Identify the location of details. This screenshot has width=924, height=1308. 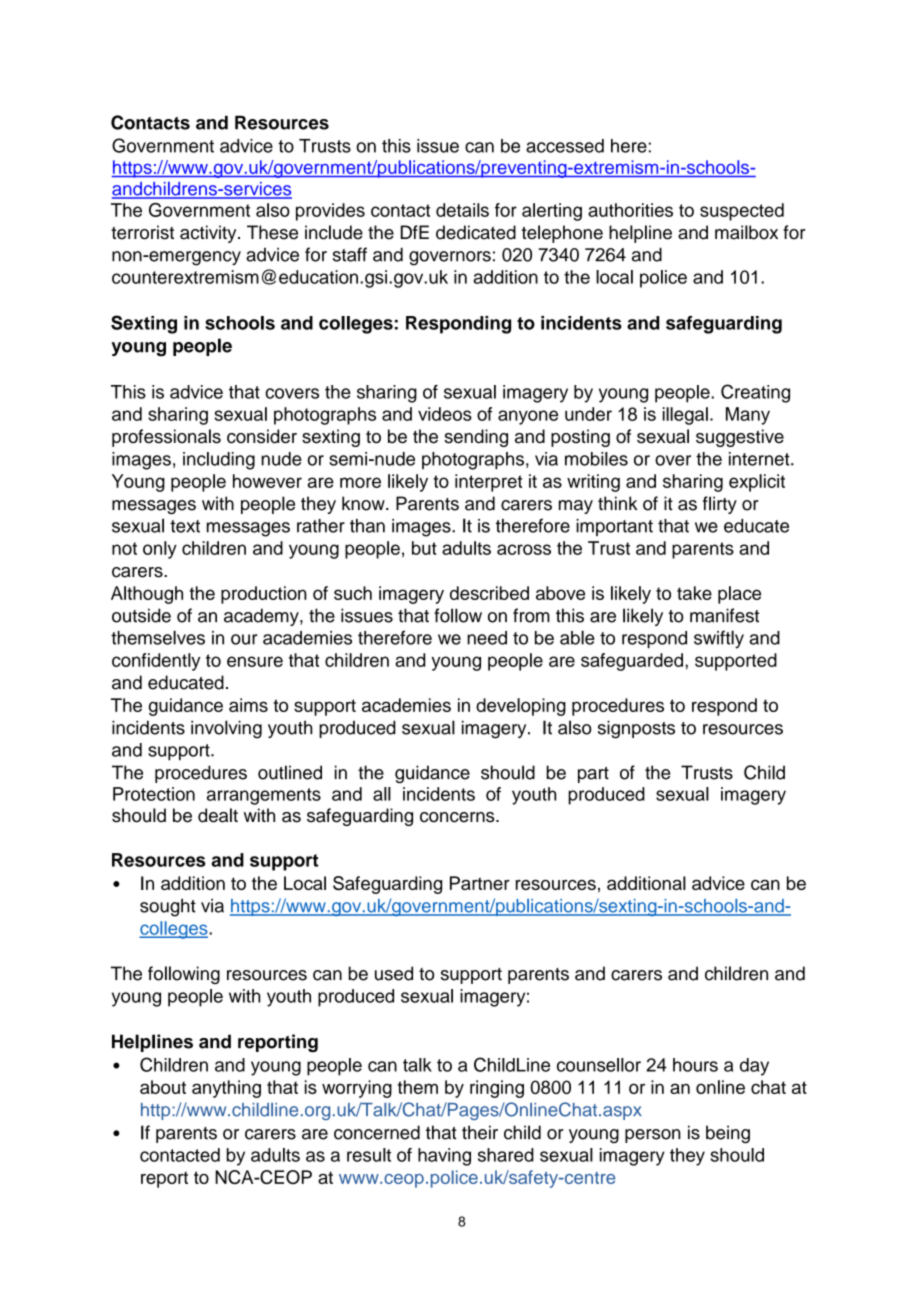
(462, 210).
